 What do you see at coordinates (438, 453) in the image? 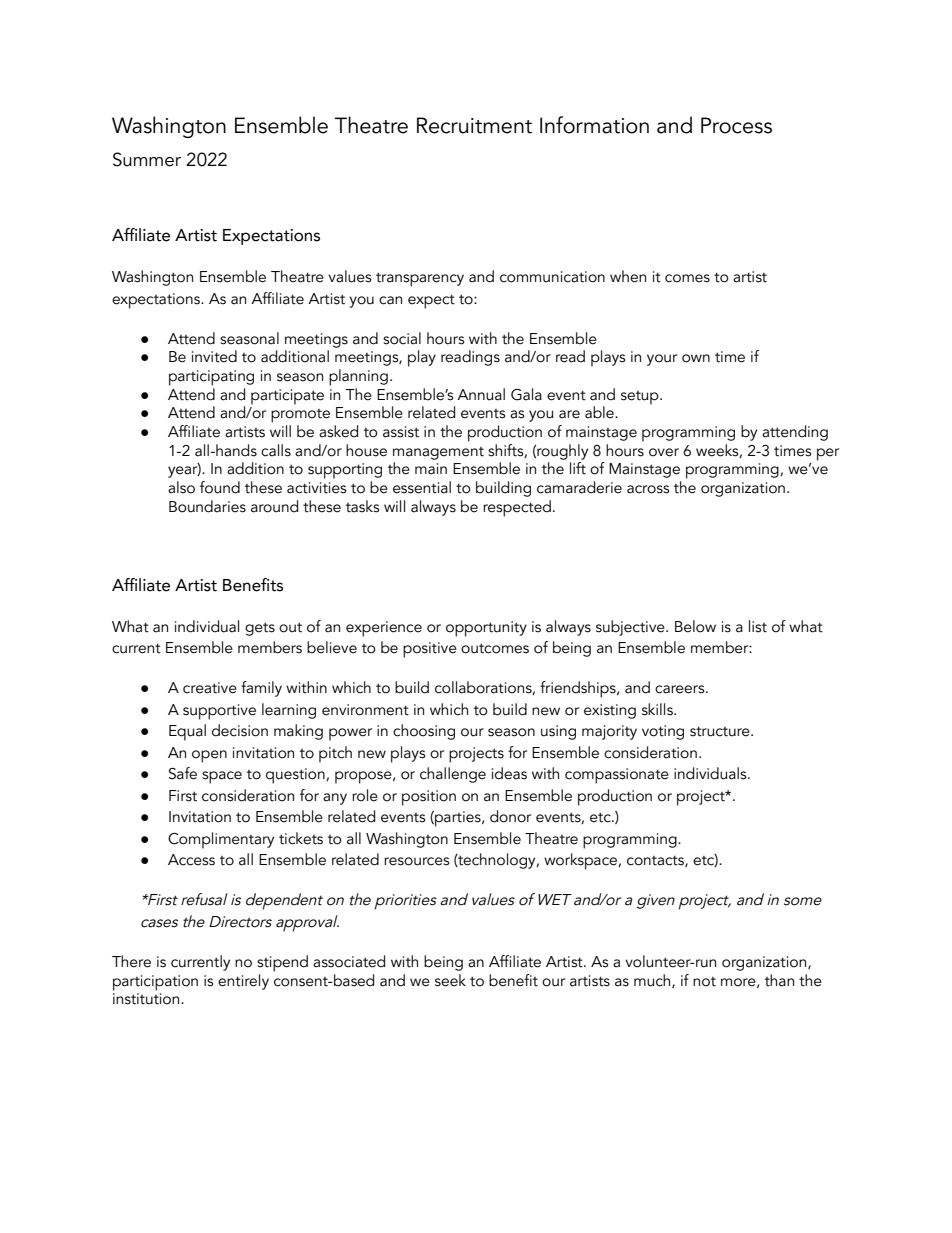
I see `management` at bounding box center [438, 453].
